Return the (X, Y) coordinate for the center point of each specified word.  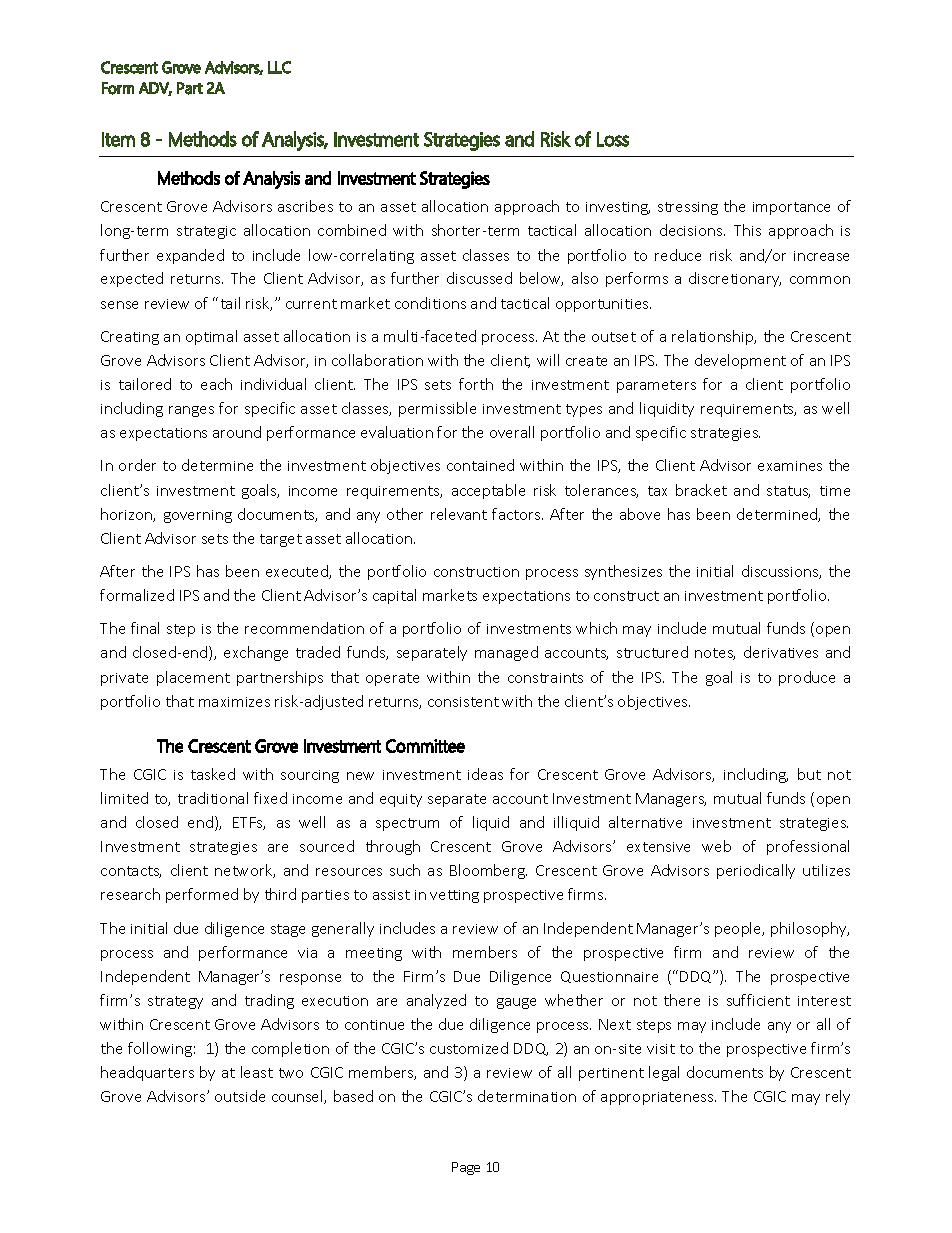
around (237, 432)
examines (790, 466)
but (809, 774)
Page (466, 1168)
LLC (279, 67)
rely (838, 1097)
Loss (613, 139)
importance (791, 208)
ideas (485, 774)
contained (480, 465)
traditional (213, 798)
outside (240, 1096)
